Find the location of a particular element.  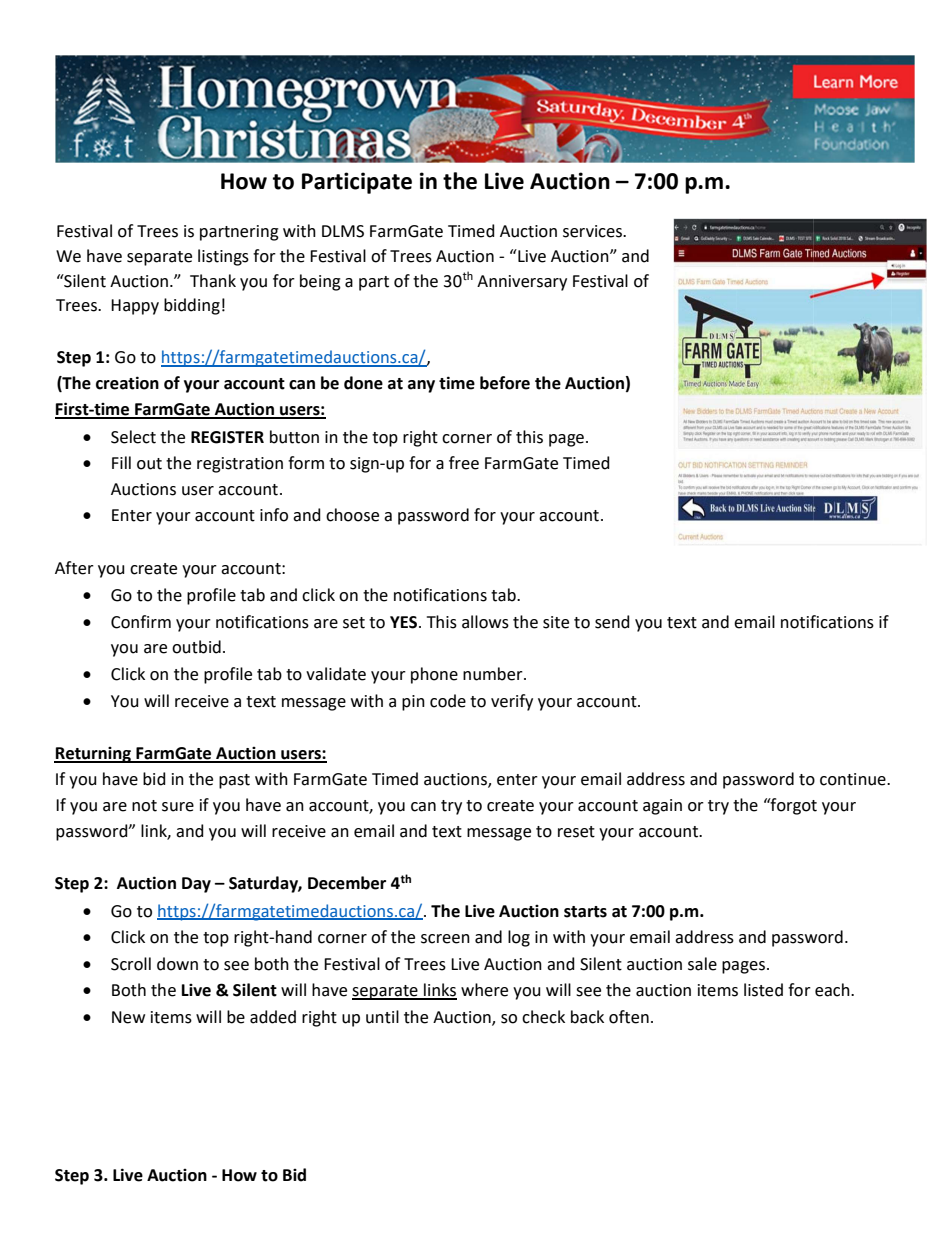

any is located at coordinates (421, 386).
